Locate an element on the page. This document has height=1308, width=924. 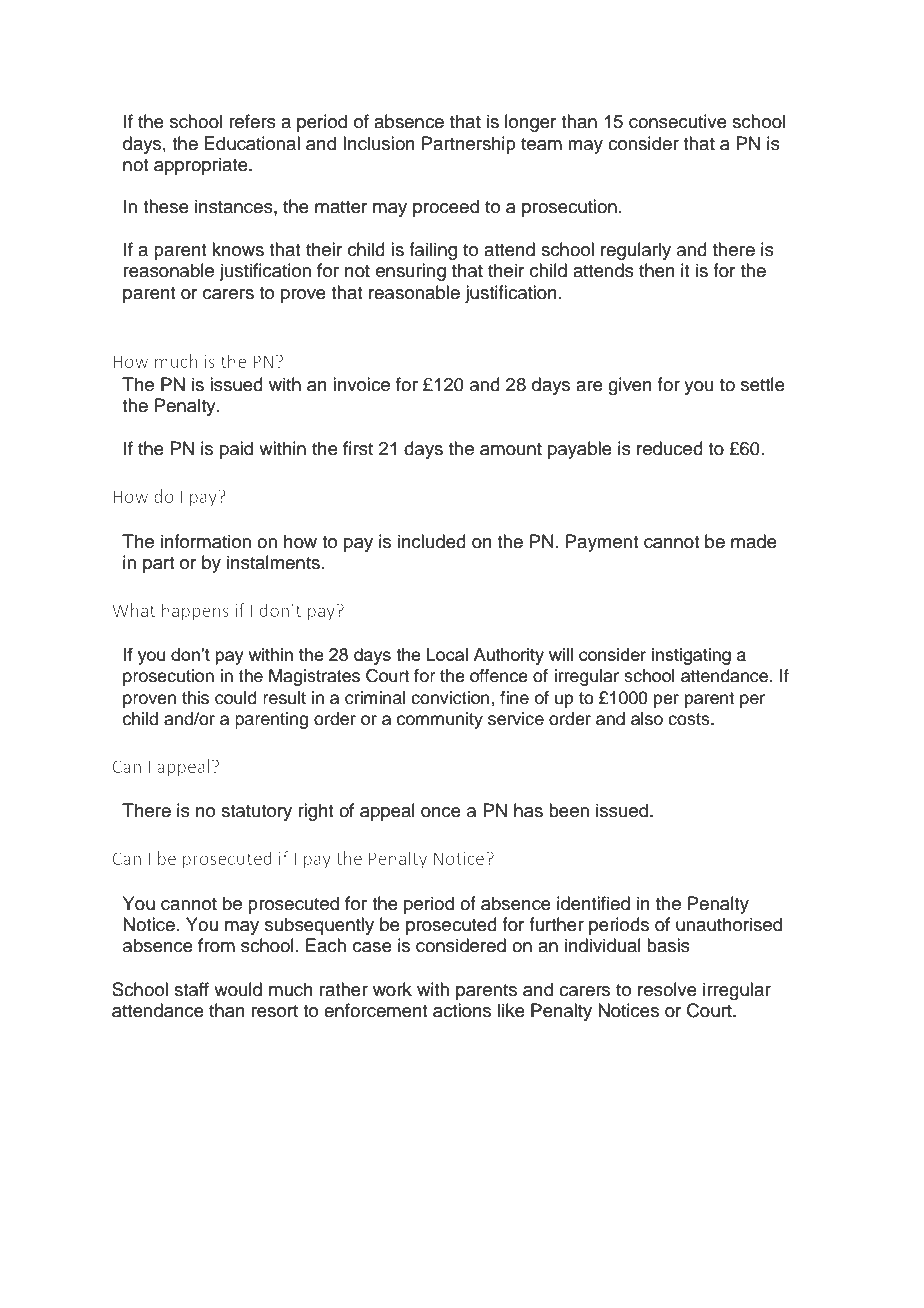
consecutive is located at coordinates (678, 121).
